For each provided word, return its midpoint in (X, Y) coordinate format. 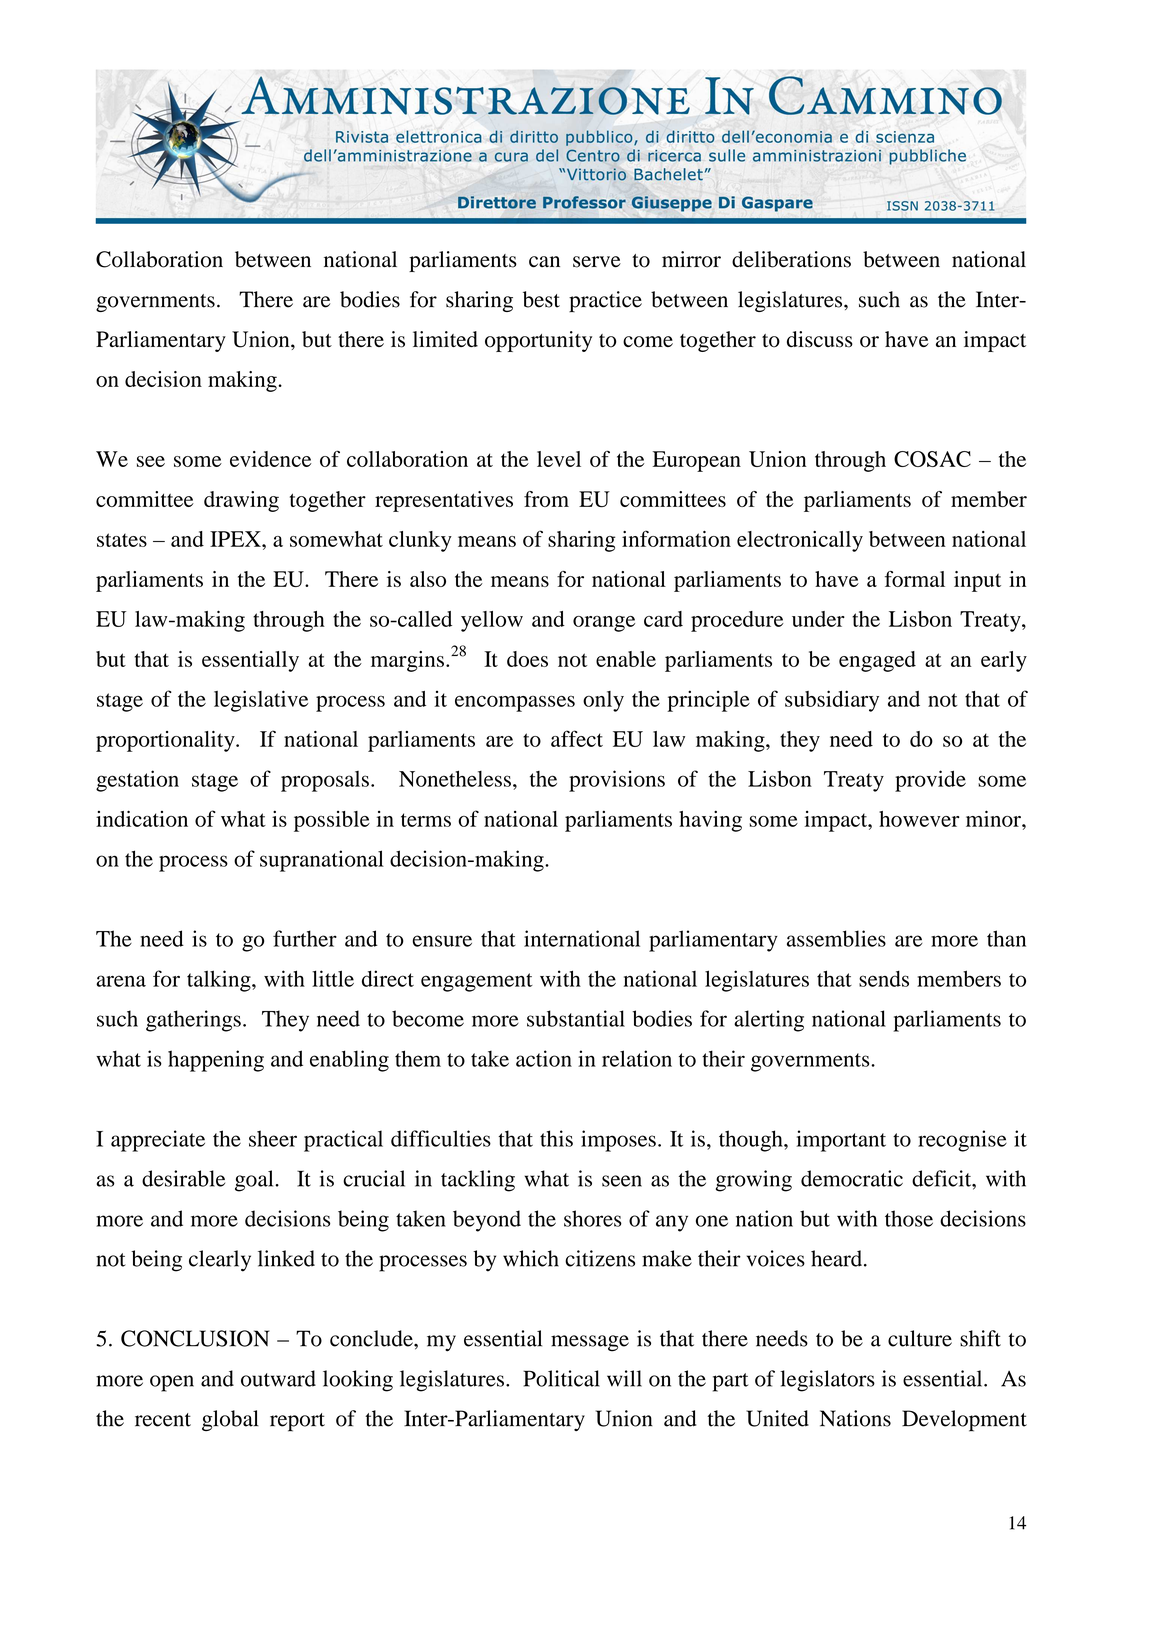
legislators (827, 1381)
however (919, 819)
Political (561, 1378)
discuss (820, 339)
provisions (617, 781)
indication (142, 818)
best (541, 299)
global (230, 1420)
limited (445, 339)
